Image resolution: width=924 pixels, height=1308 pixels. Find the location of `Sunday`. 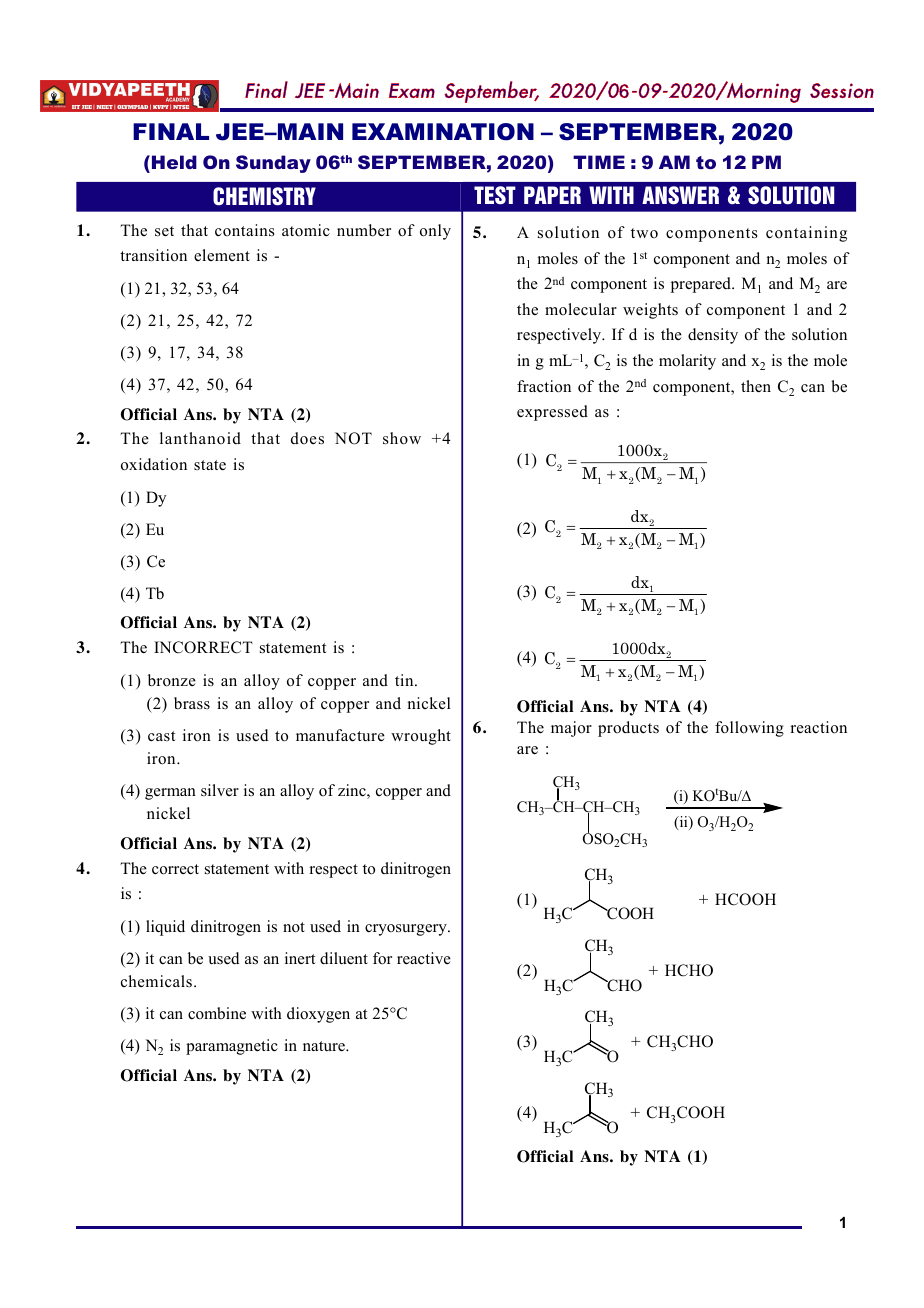

Sunday is located at coordinates (273, 164).
